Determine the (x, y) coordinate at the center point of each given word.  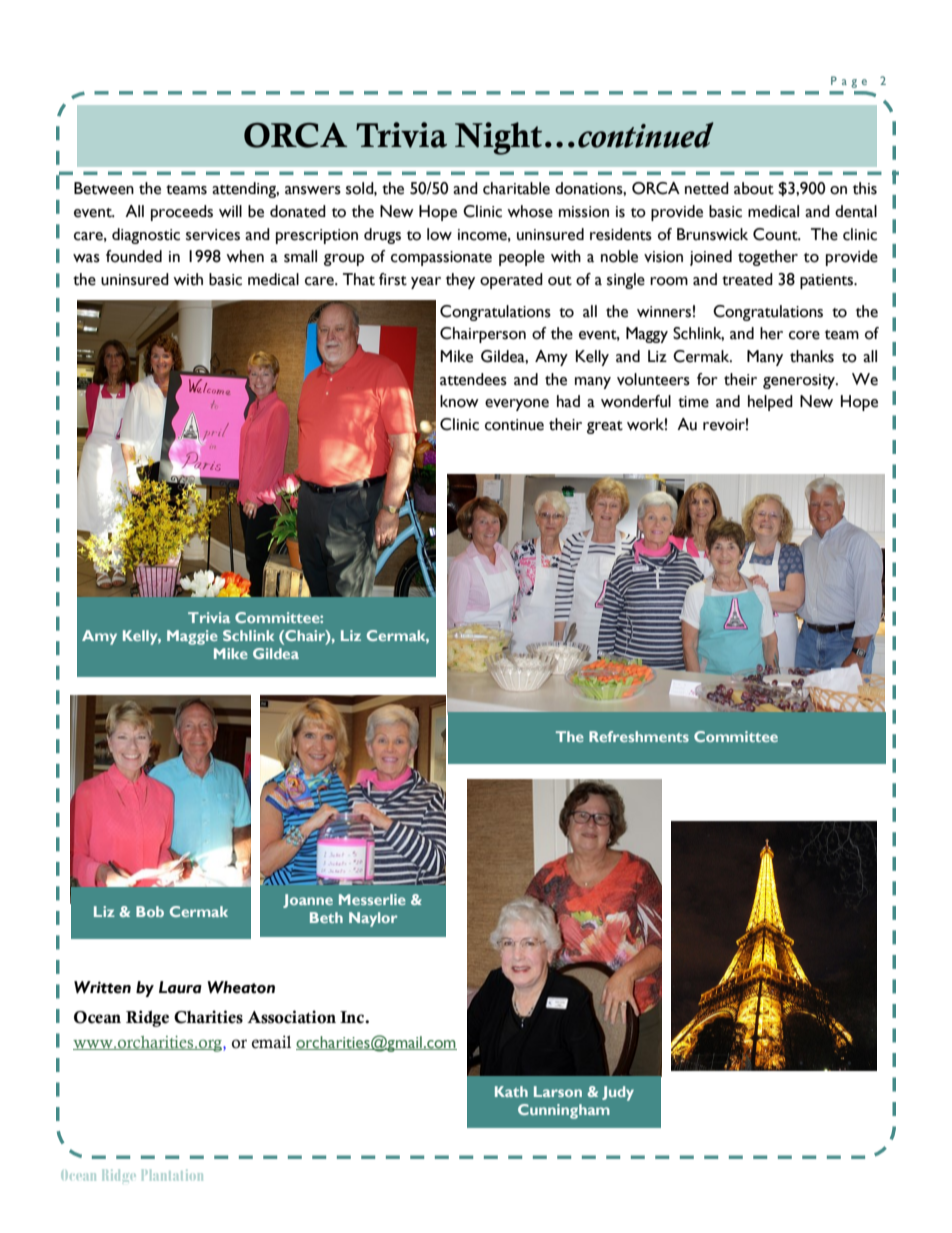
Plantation (172, 1175)
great (605, 427)
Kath (511, 1091)
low (439, 234)
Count (776, 234)
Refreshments (639, 736)
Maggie (192, 637)
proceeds (182, 213)
